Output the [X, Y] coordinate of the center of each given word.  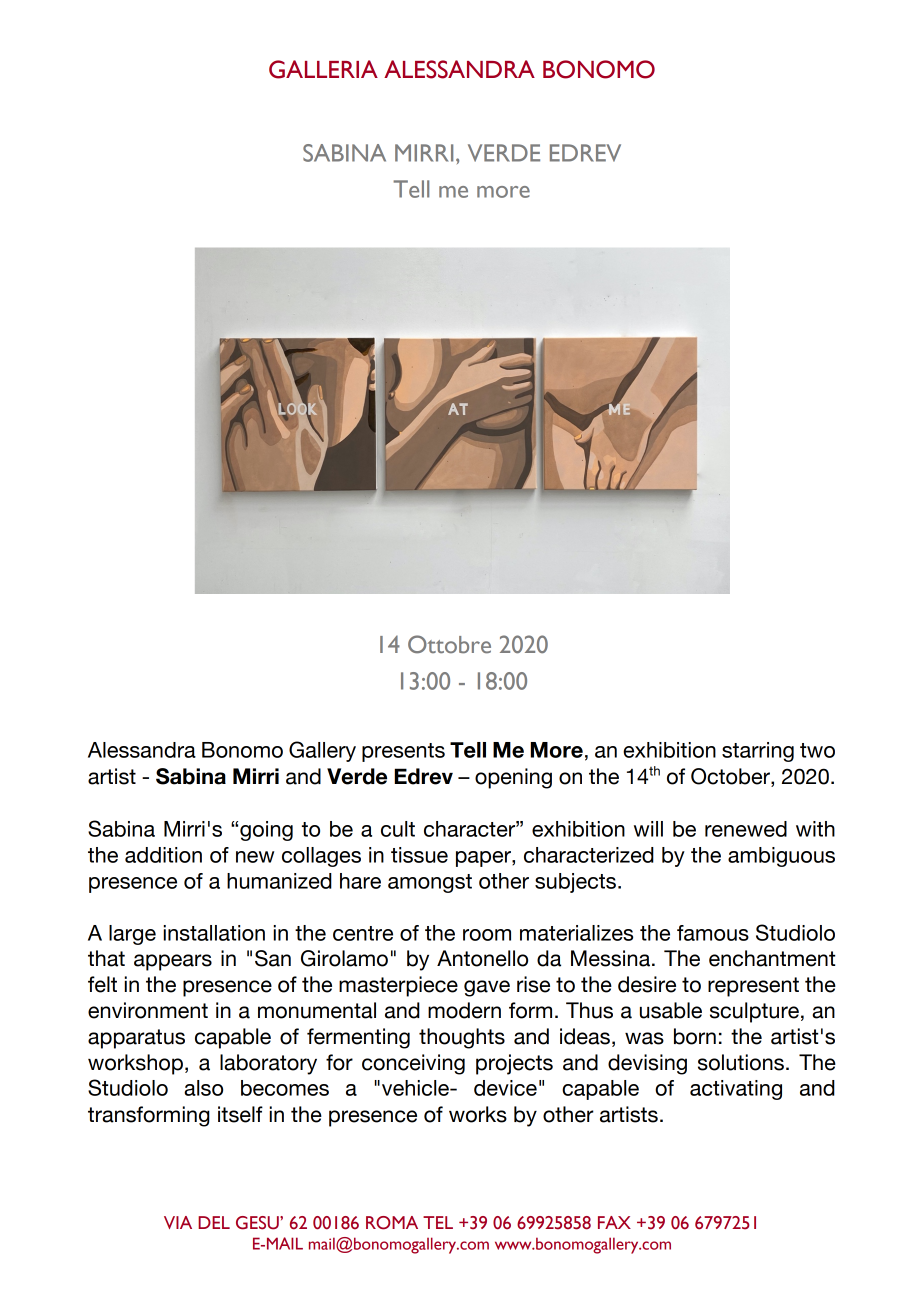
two [817, 750]
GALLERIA [323, 69]
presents [403, 752]
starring [758, 752]
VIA [178, 1222]
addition [163, 855]
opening [513, 778]
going [266, 831]
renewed [746, 829]
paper [484, 859]
